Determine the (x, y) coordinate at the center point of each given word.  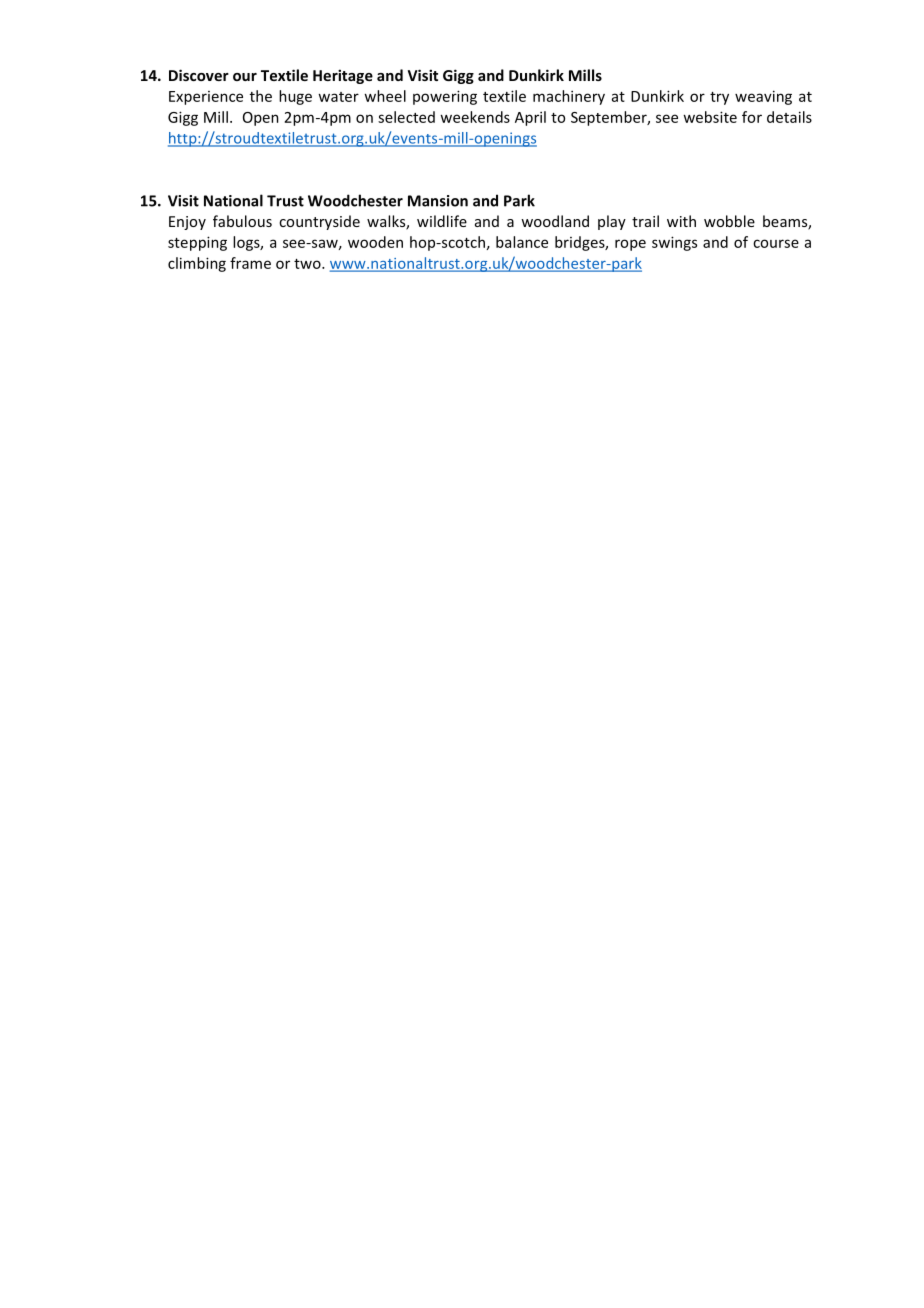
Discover (199, 75)
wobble (729, 221)
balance (522, 242)
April (530, 118)
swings (674, 243)
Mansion (438, 201)
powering (445, 97)
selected (406, 117)
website (710, 117)
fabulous (242, 221)
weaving (763, 97)
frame (250, 263)
